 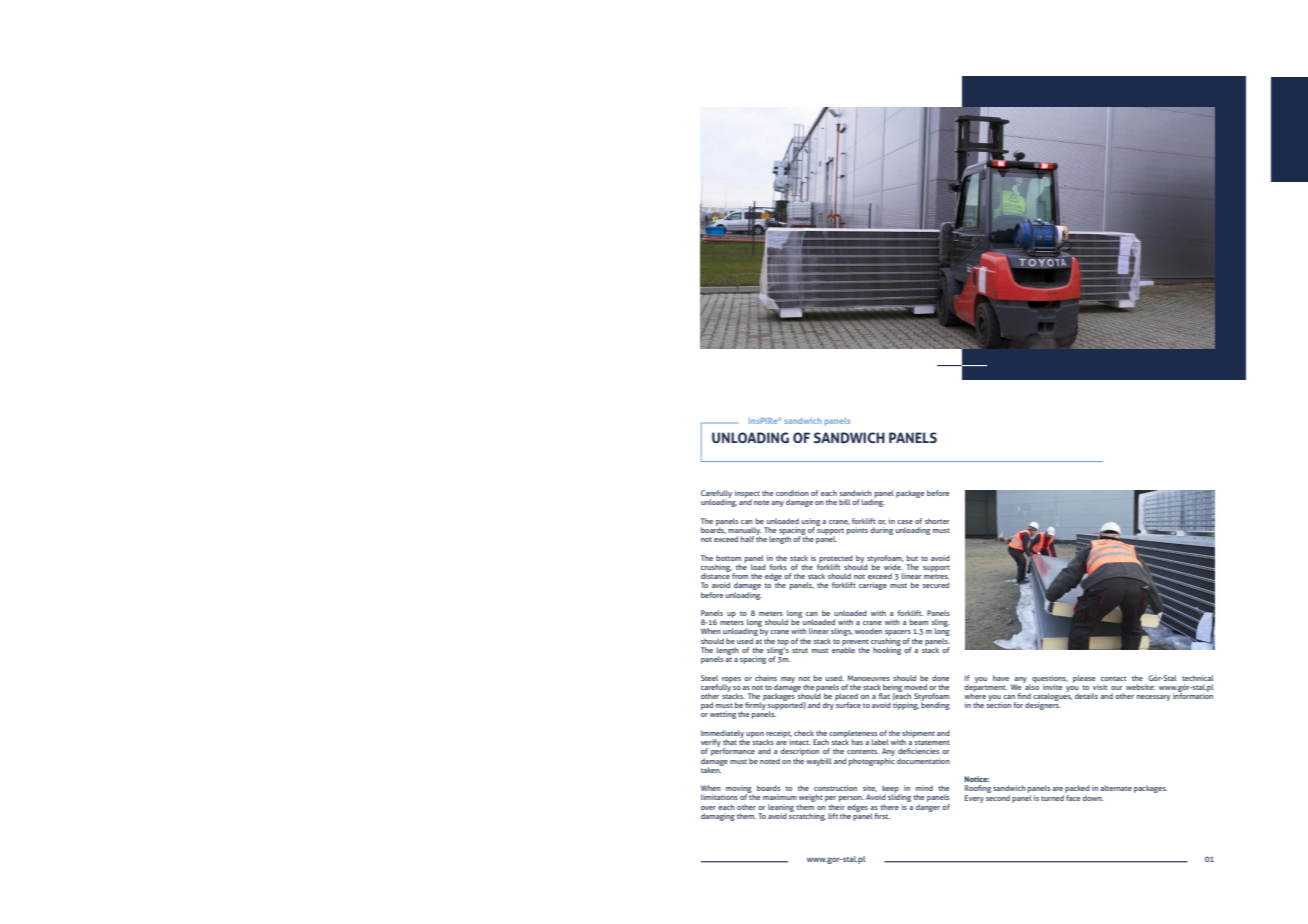 I want to click on shorter, so click(x=937, y=521).
